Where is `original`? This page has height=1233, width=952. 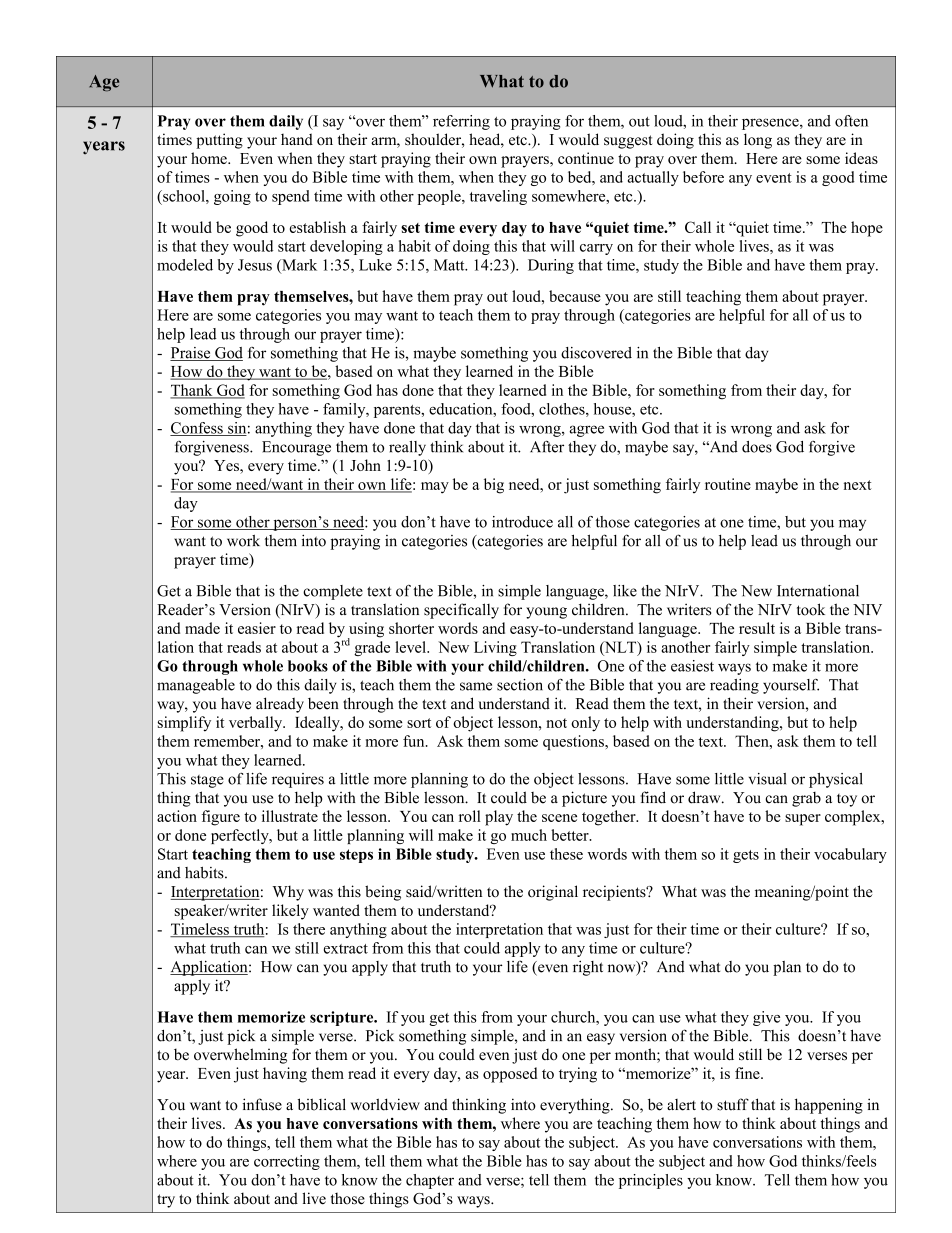 original is located at coordinates (553, 893).
